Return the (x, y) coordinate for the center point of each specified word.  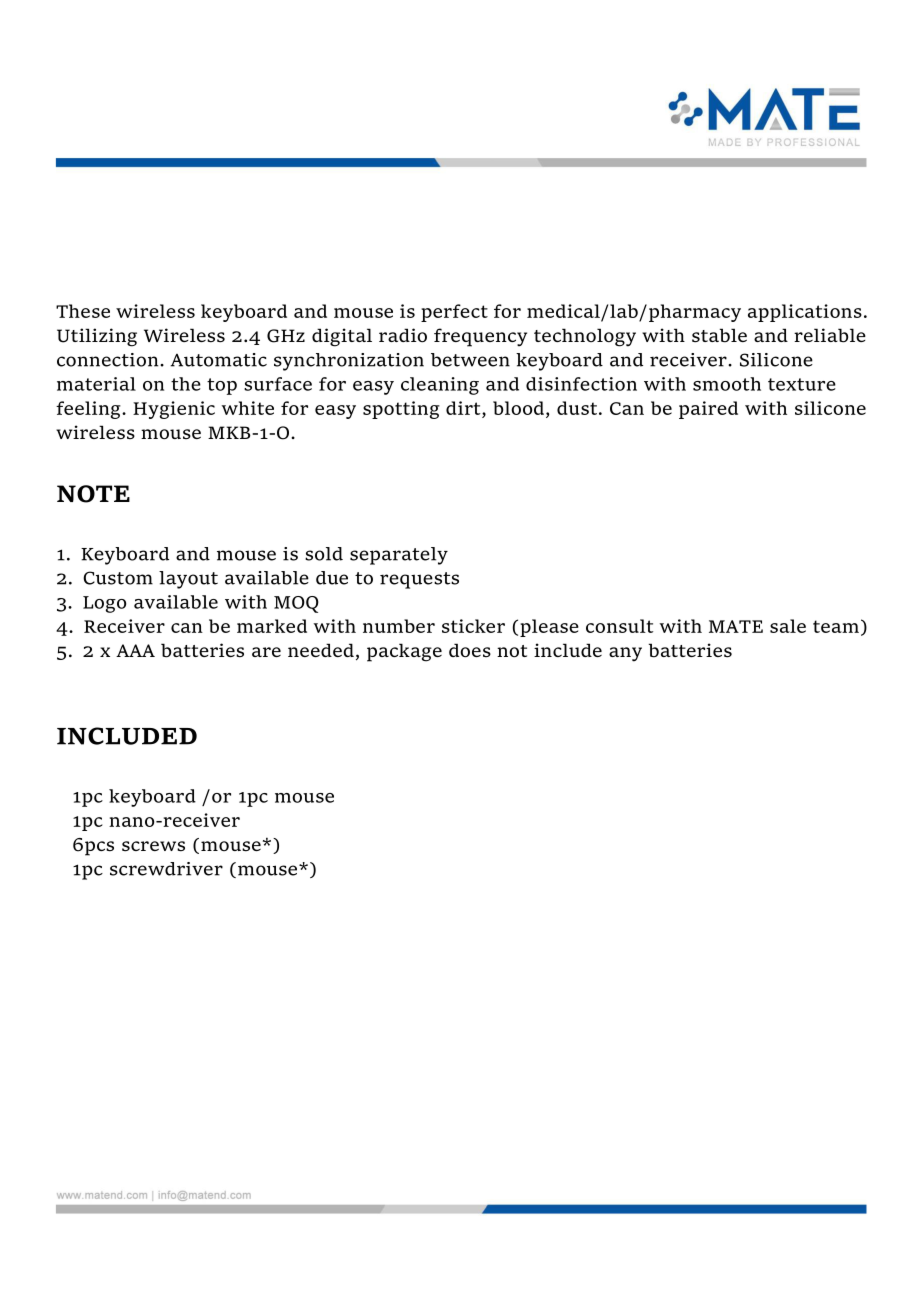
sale (788, 626)
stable (719, 335)
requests (419, 580)
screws (153, 846)
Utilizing (97, 337)
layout (188, 580)
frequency (480, 337)
